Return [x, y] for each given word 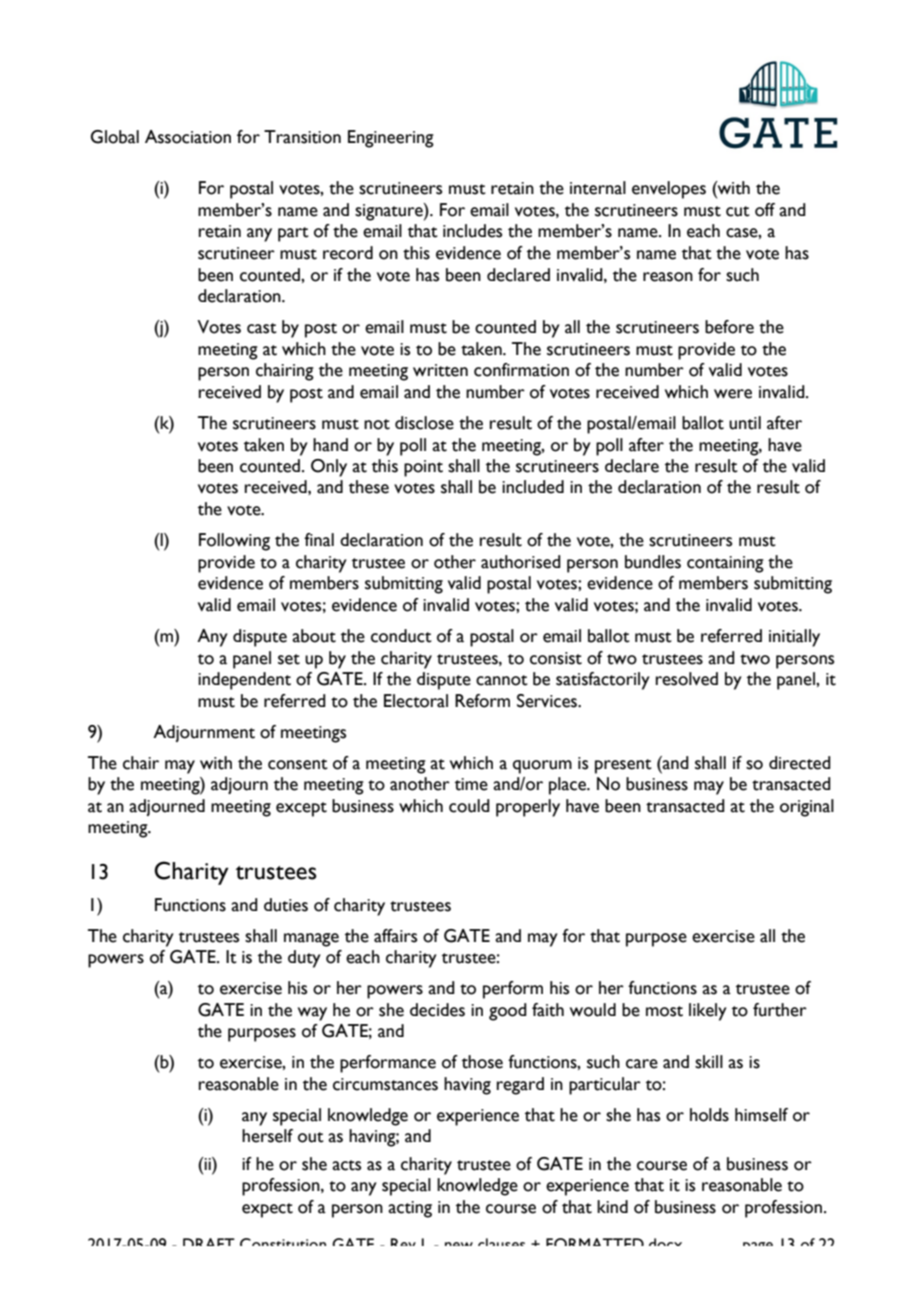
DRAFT [209, 1242]
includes [472, 231]
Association [188, 137]
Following [234, 542]
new [459, 1244]
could [469, 806]
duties [286, 905]
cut [738, 211]
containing [725, 564]
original [807, 808]
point [423, 468]
